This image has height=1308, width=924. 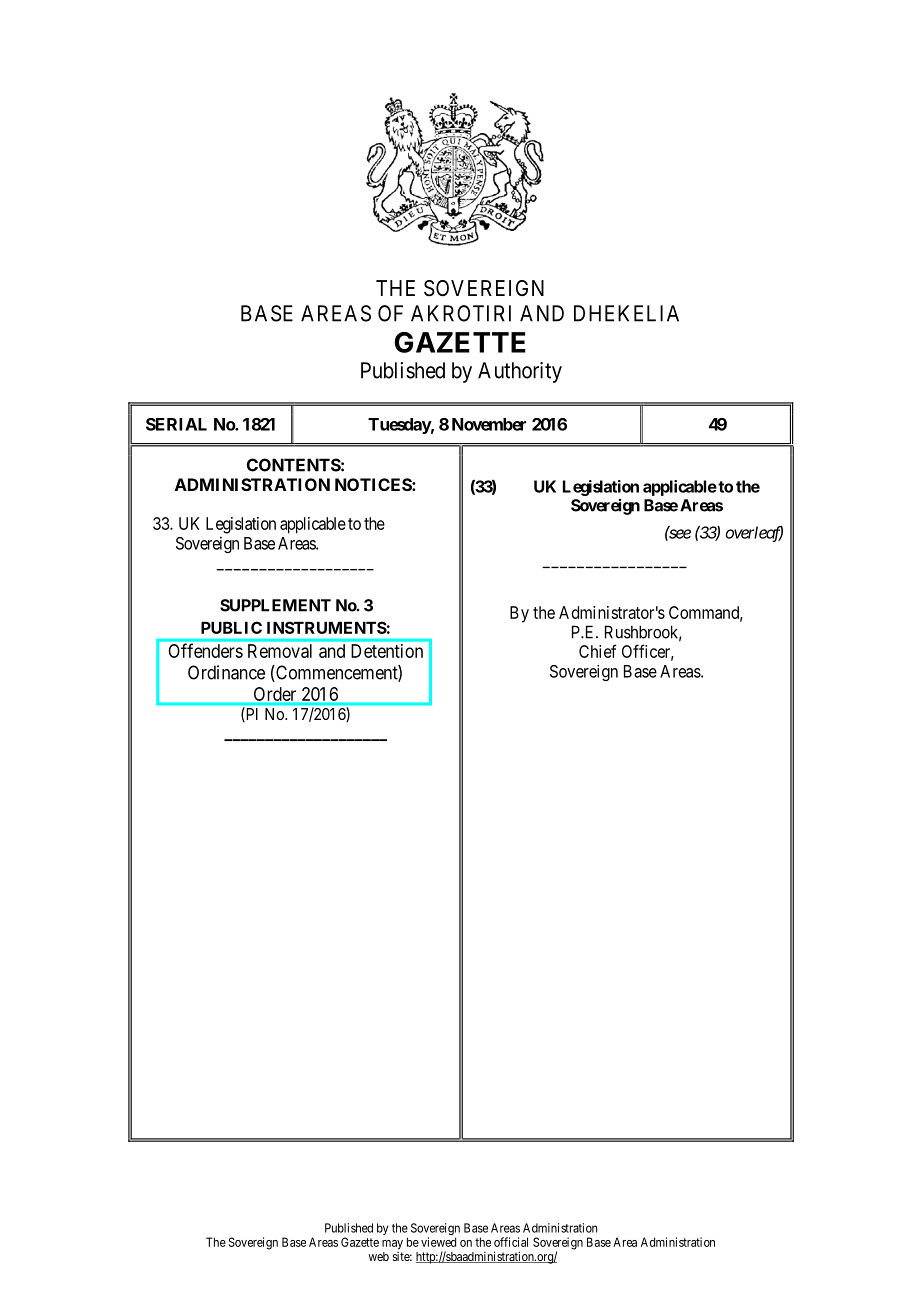 I want to click on Order, so click(x=275, y=694).
